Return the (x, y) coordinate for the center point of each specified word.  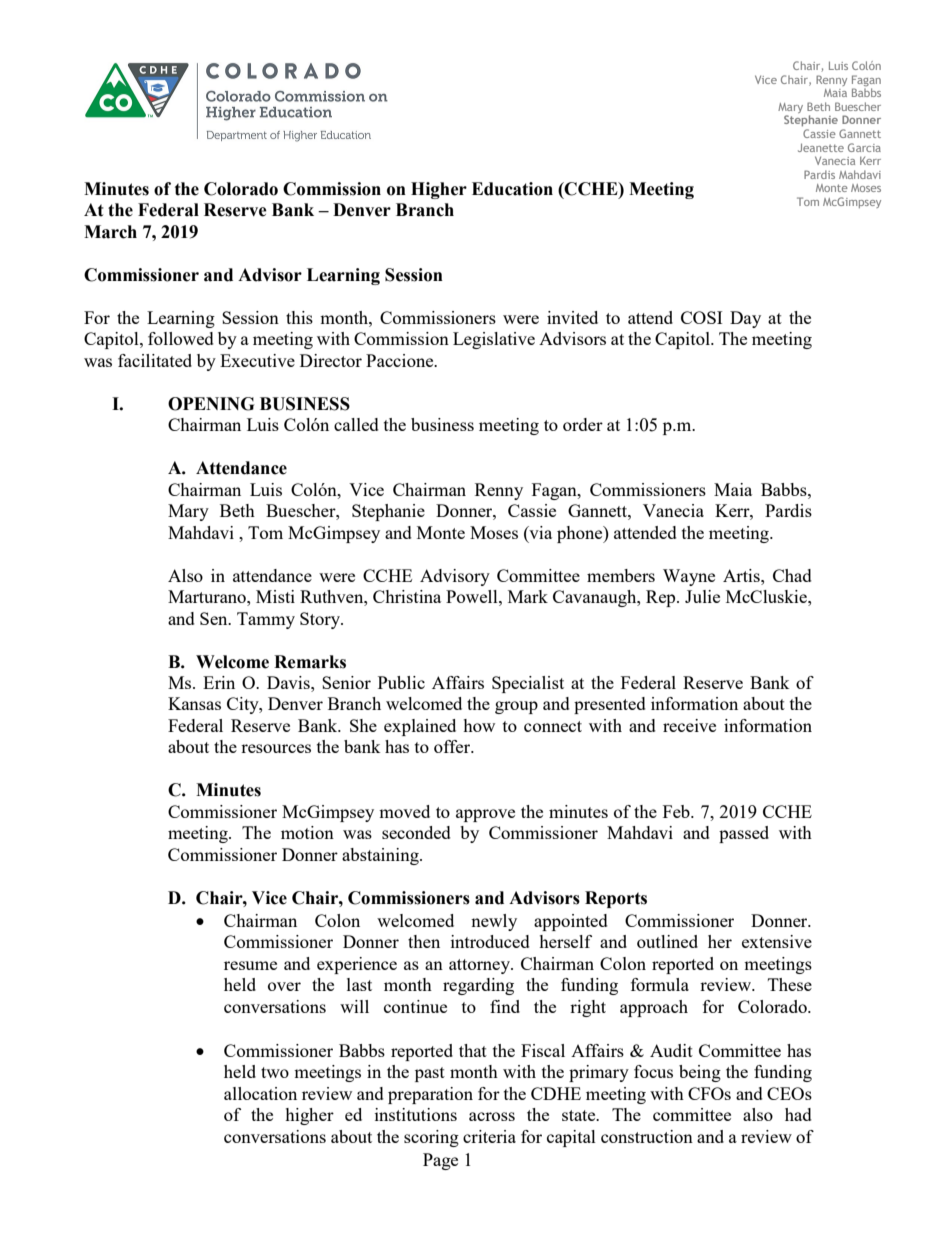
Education (512, 189)
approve (485, 815)
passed (744, 834)
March (110, 232)
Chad (792, 575)
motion (307, 832)
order (583, 424)
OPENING (211, 404)
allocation (260, 1093)
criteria (489, 1136)
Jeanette (821, 147)
